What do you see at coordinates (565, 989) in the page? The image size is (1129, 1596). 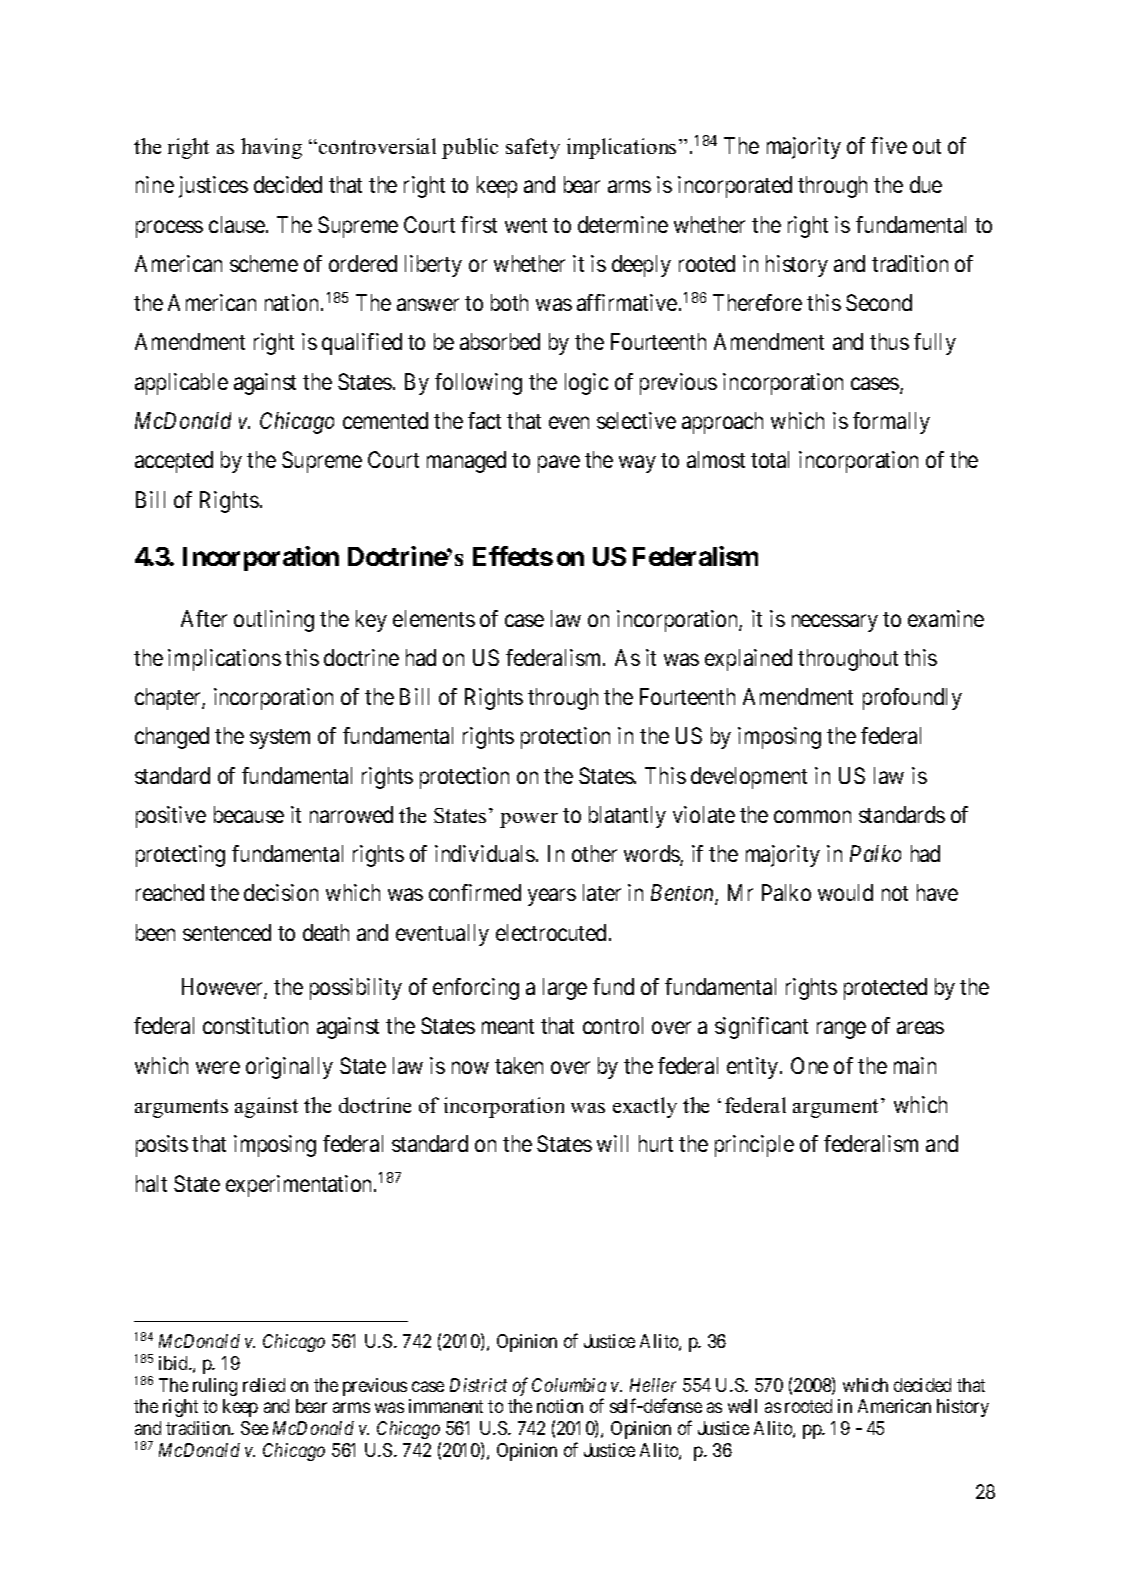 I see `large` at bounding box center [565, 989].
